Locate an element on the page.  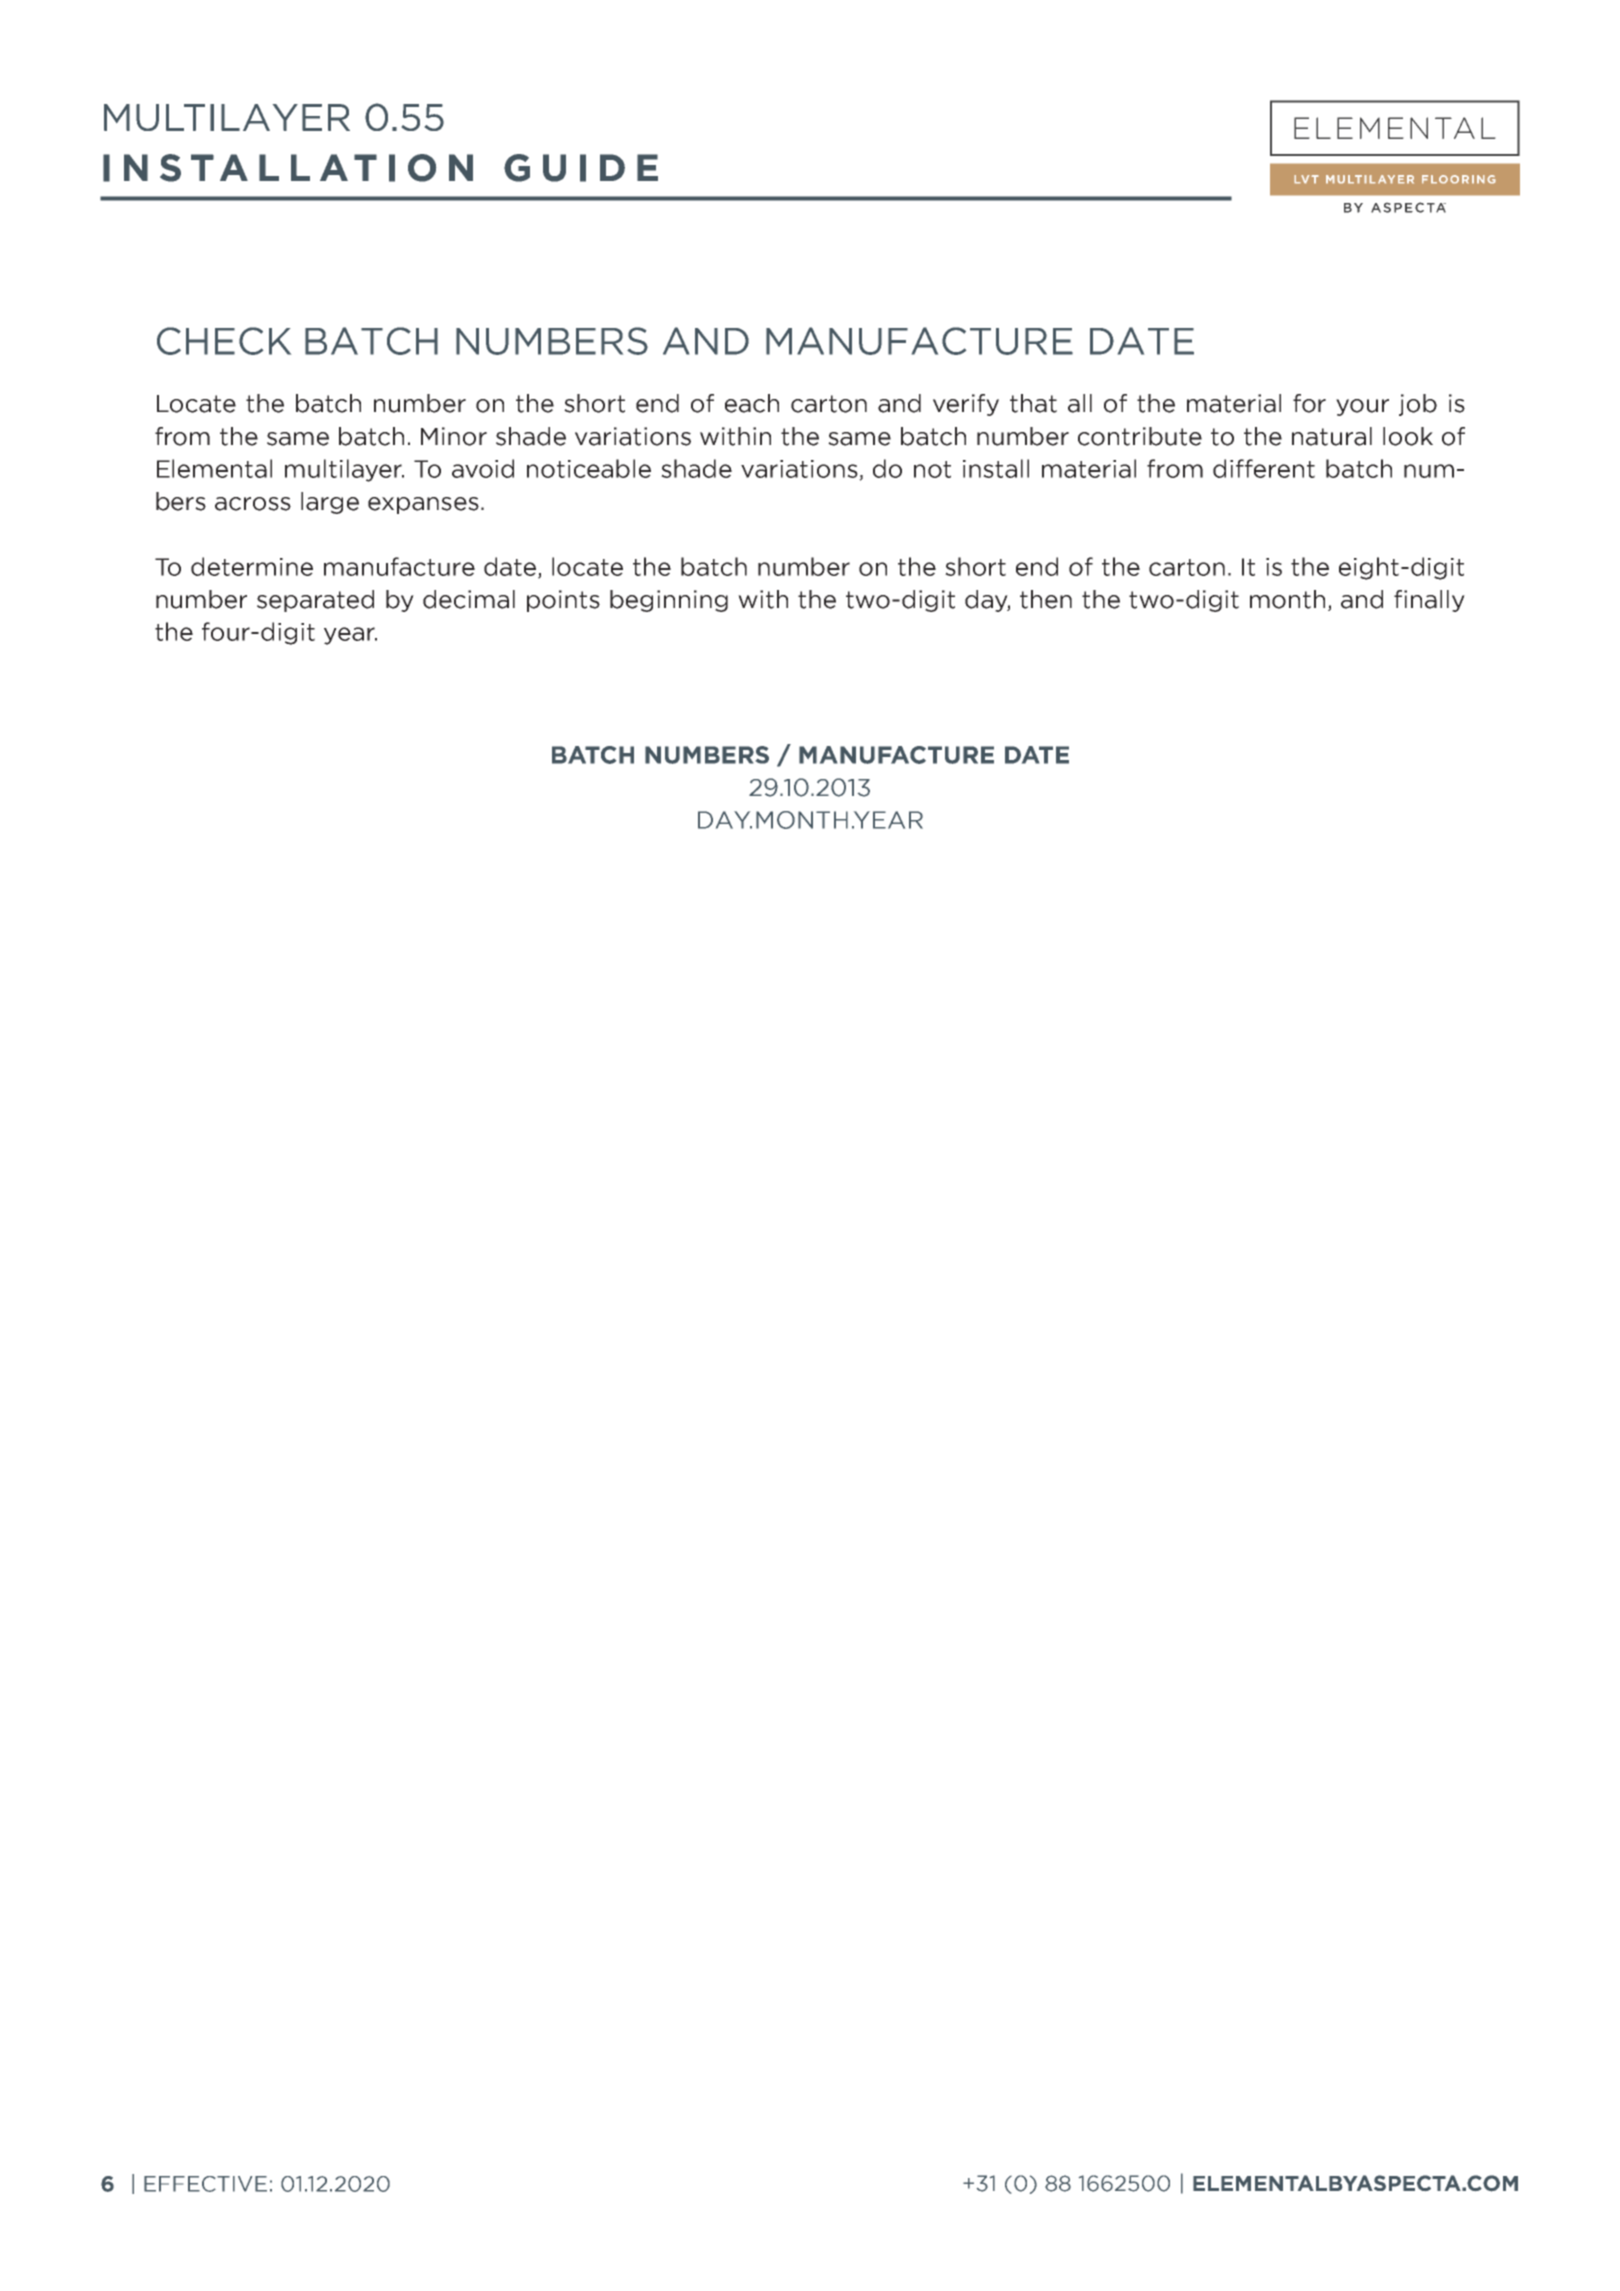
then is located at coordinates (1046, 599).
